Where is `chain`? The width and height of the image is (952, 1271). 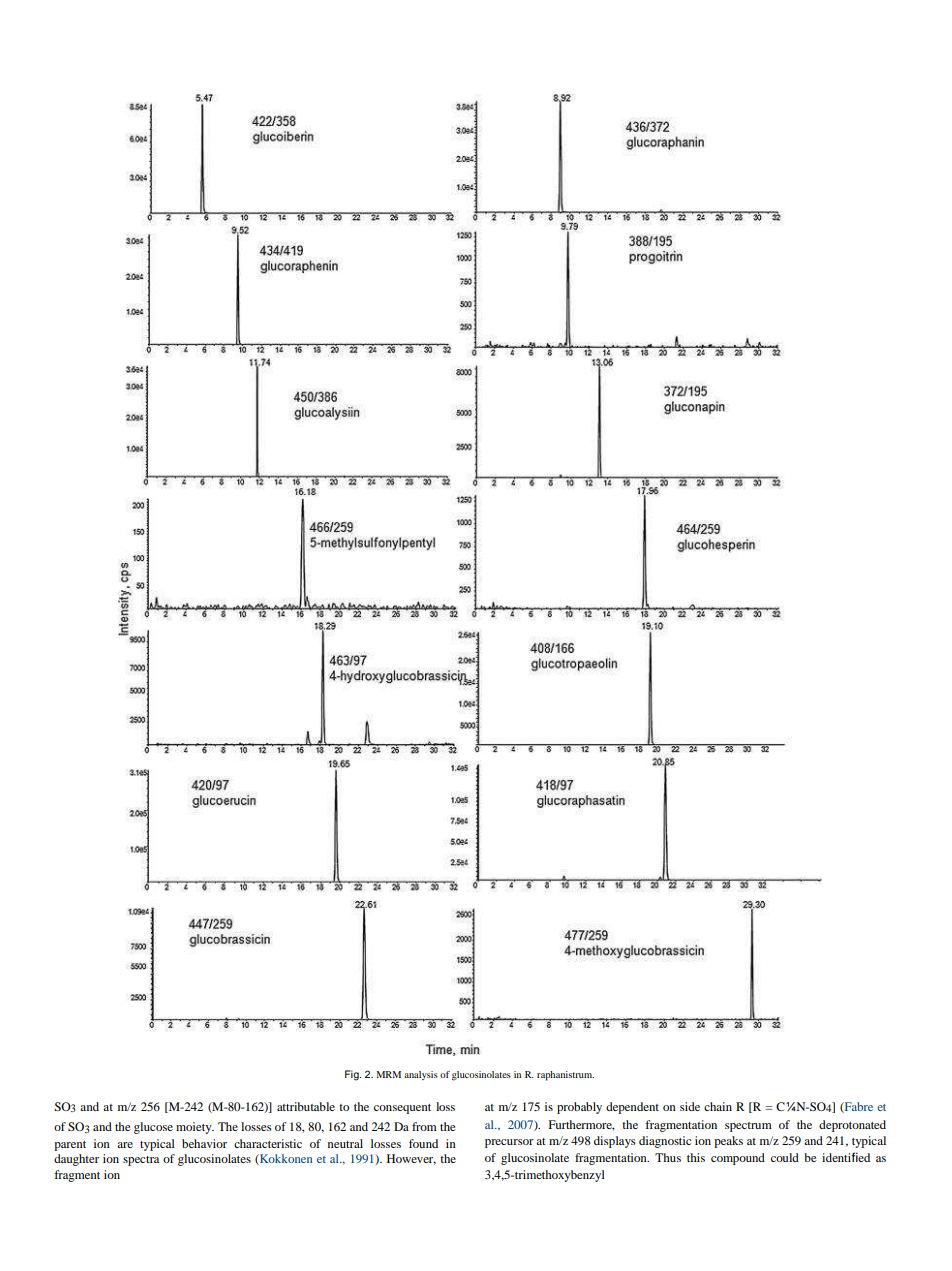
chain is located at coordinates (718, 1106).
